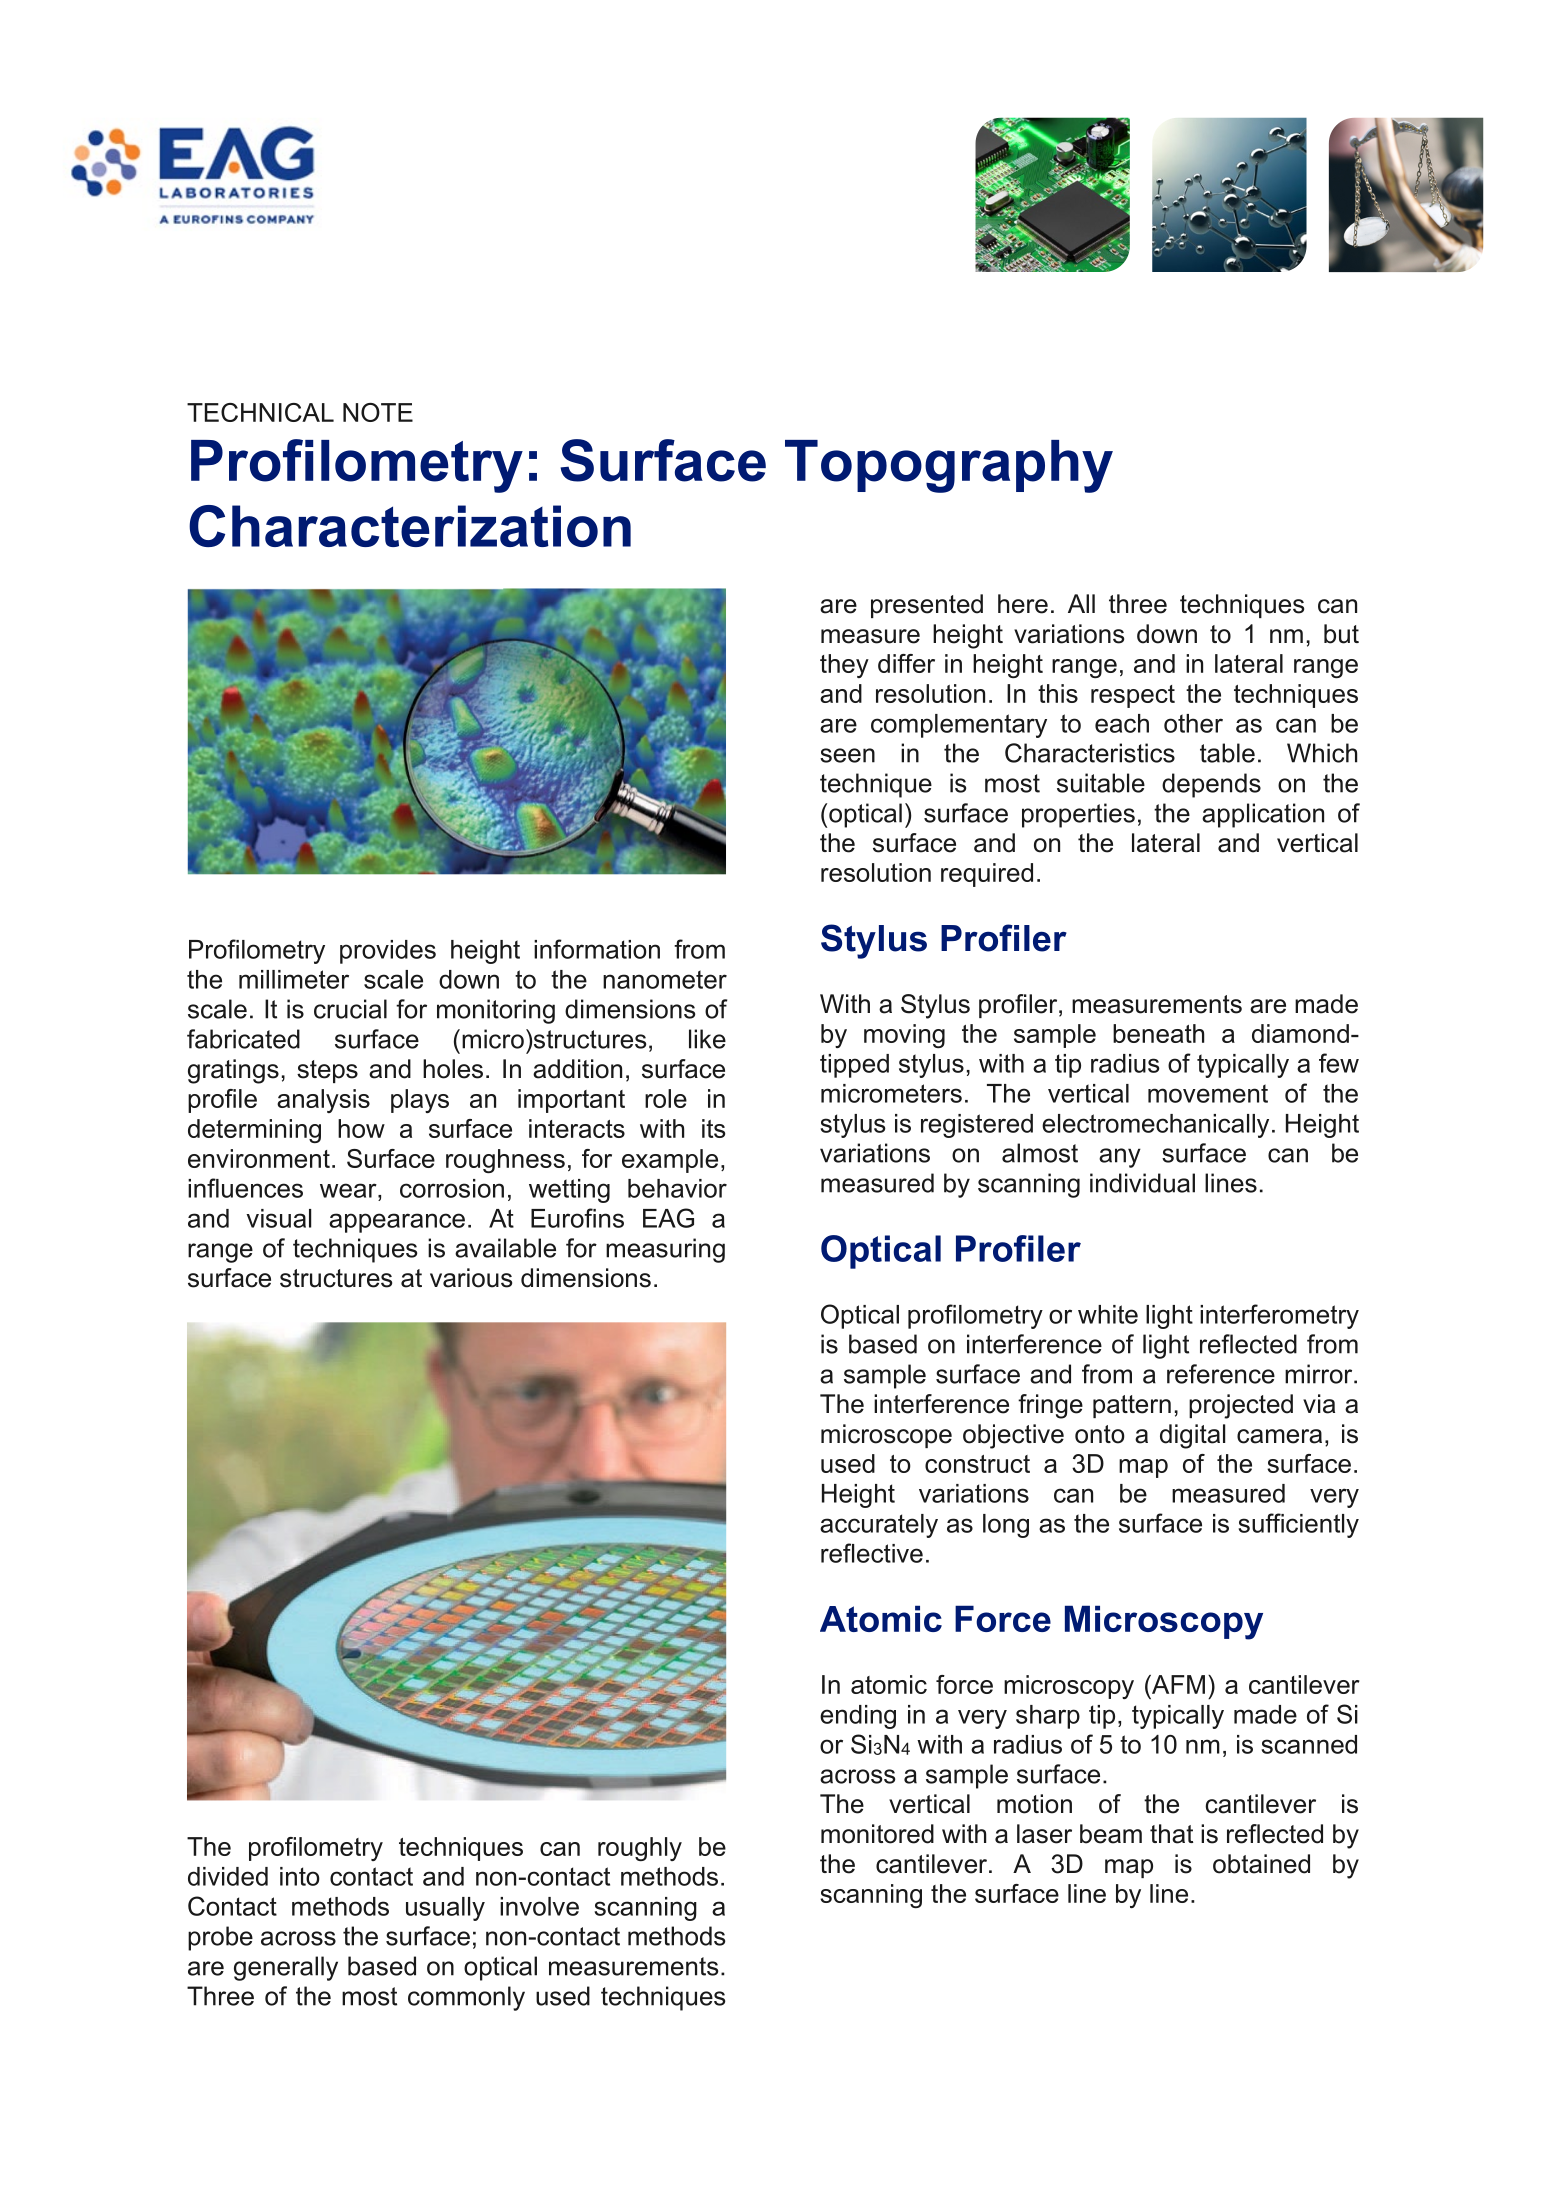 The width and height of the document is (1546, 2186). I want to click on NOTE, so click(378, 412).
